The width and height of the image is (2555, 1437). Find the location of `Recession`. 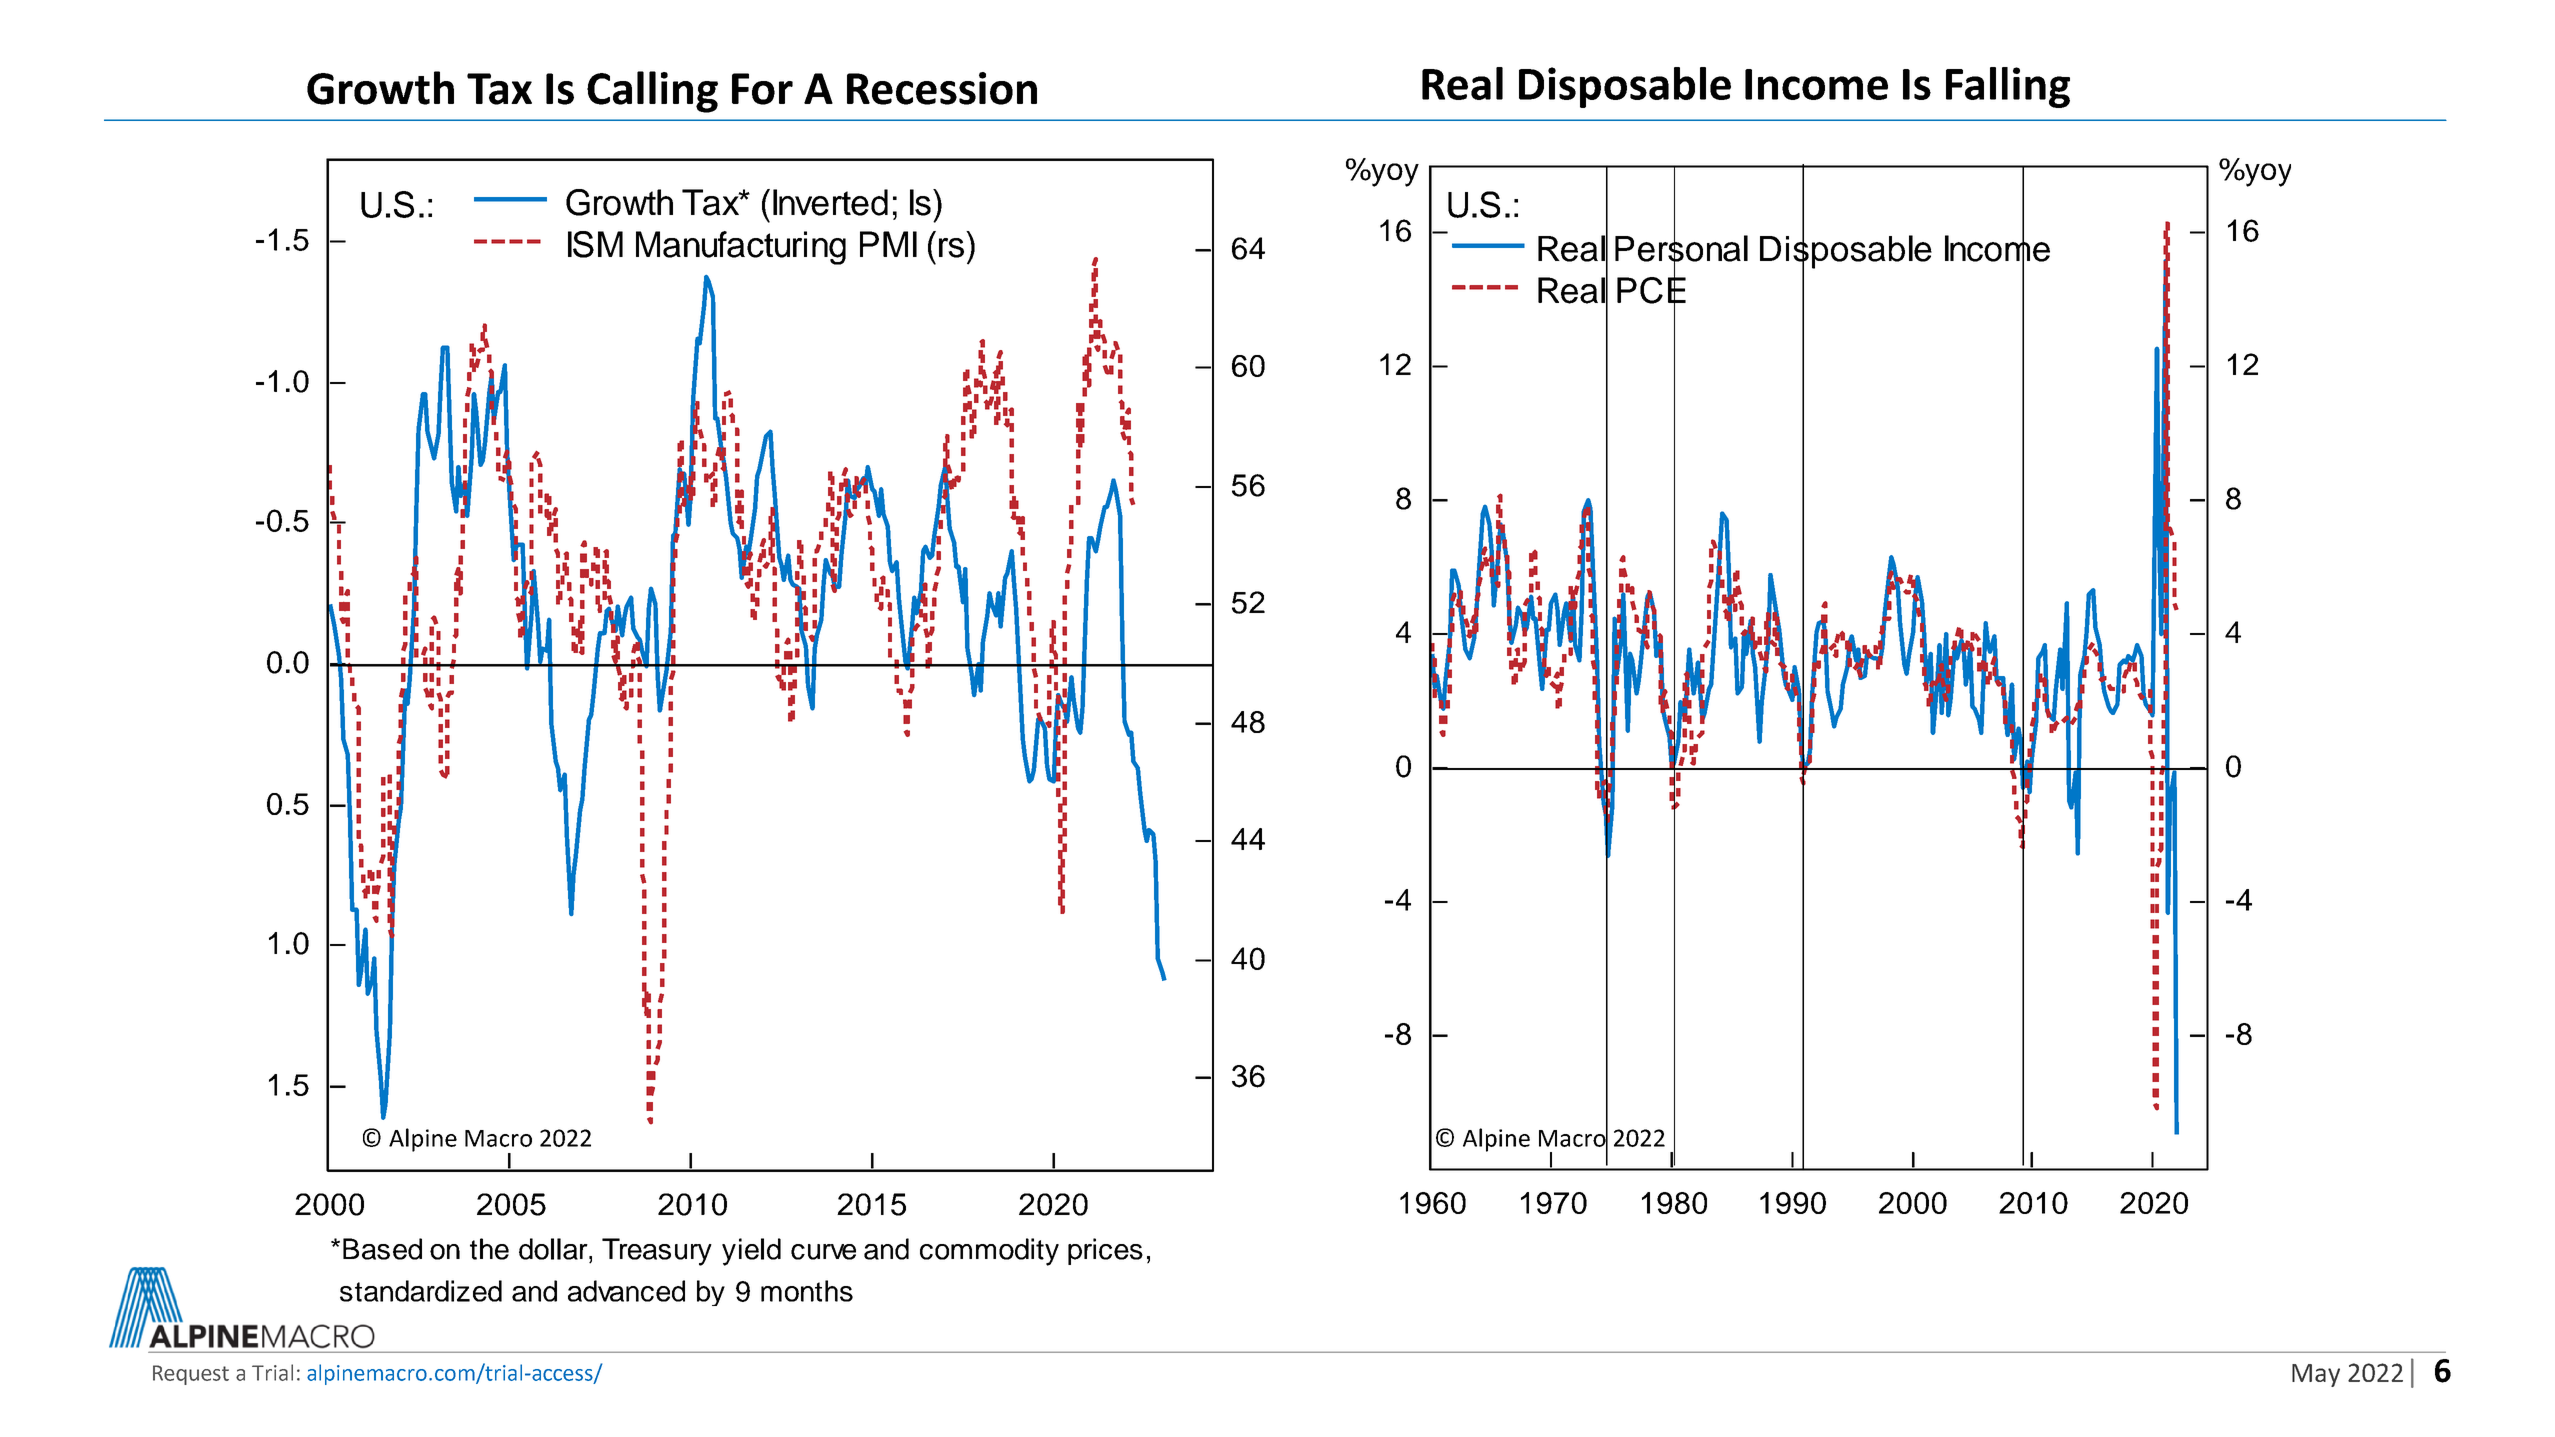

Recession is located at coordinates (942, 88).
